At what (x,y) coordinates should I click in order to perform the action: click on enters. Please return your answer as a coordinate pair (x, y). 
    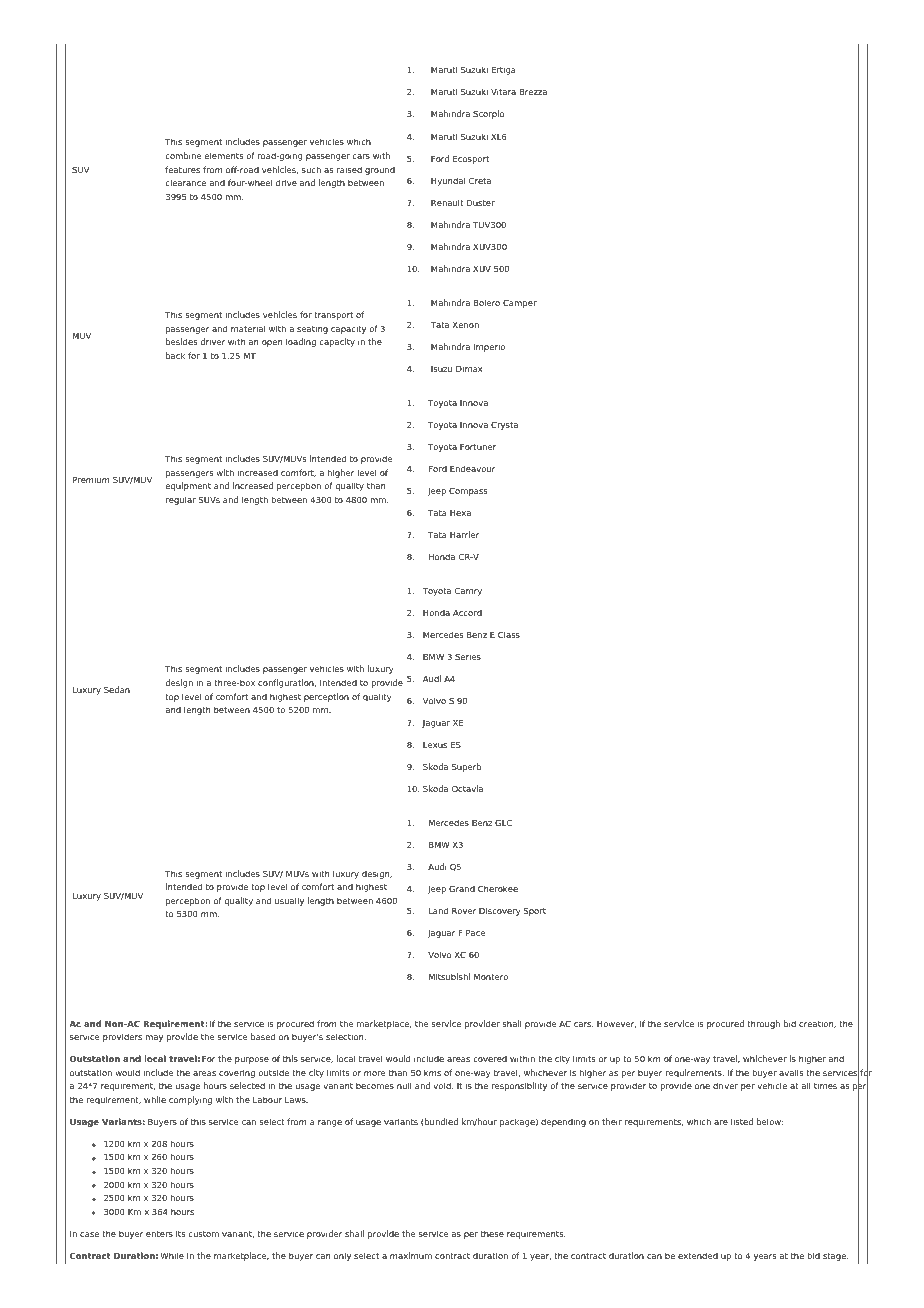
    Looking at the image, I should click on (159, 1234).
